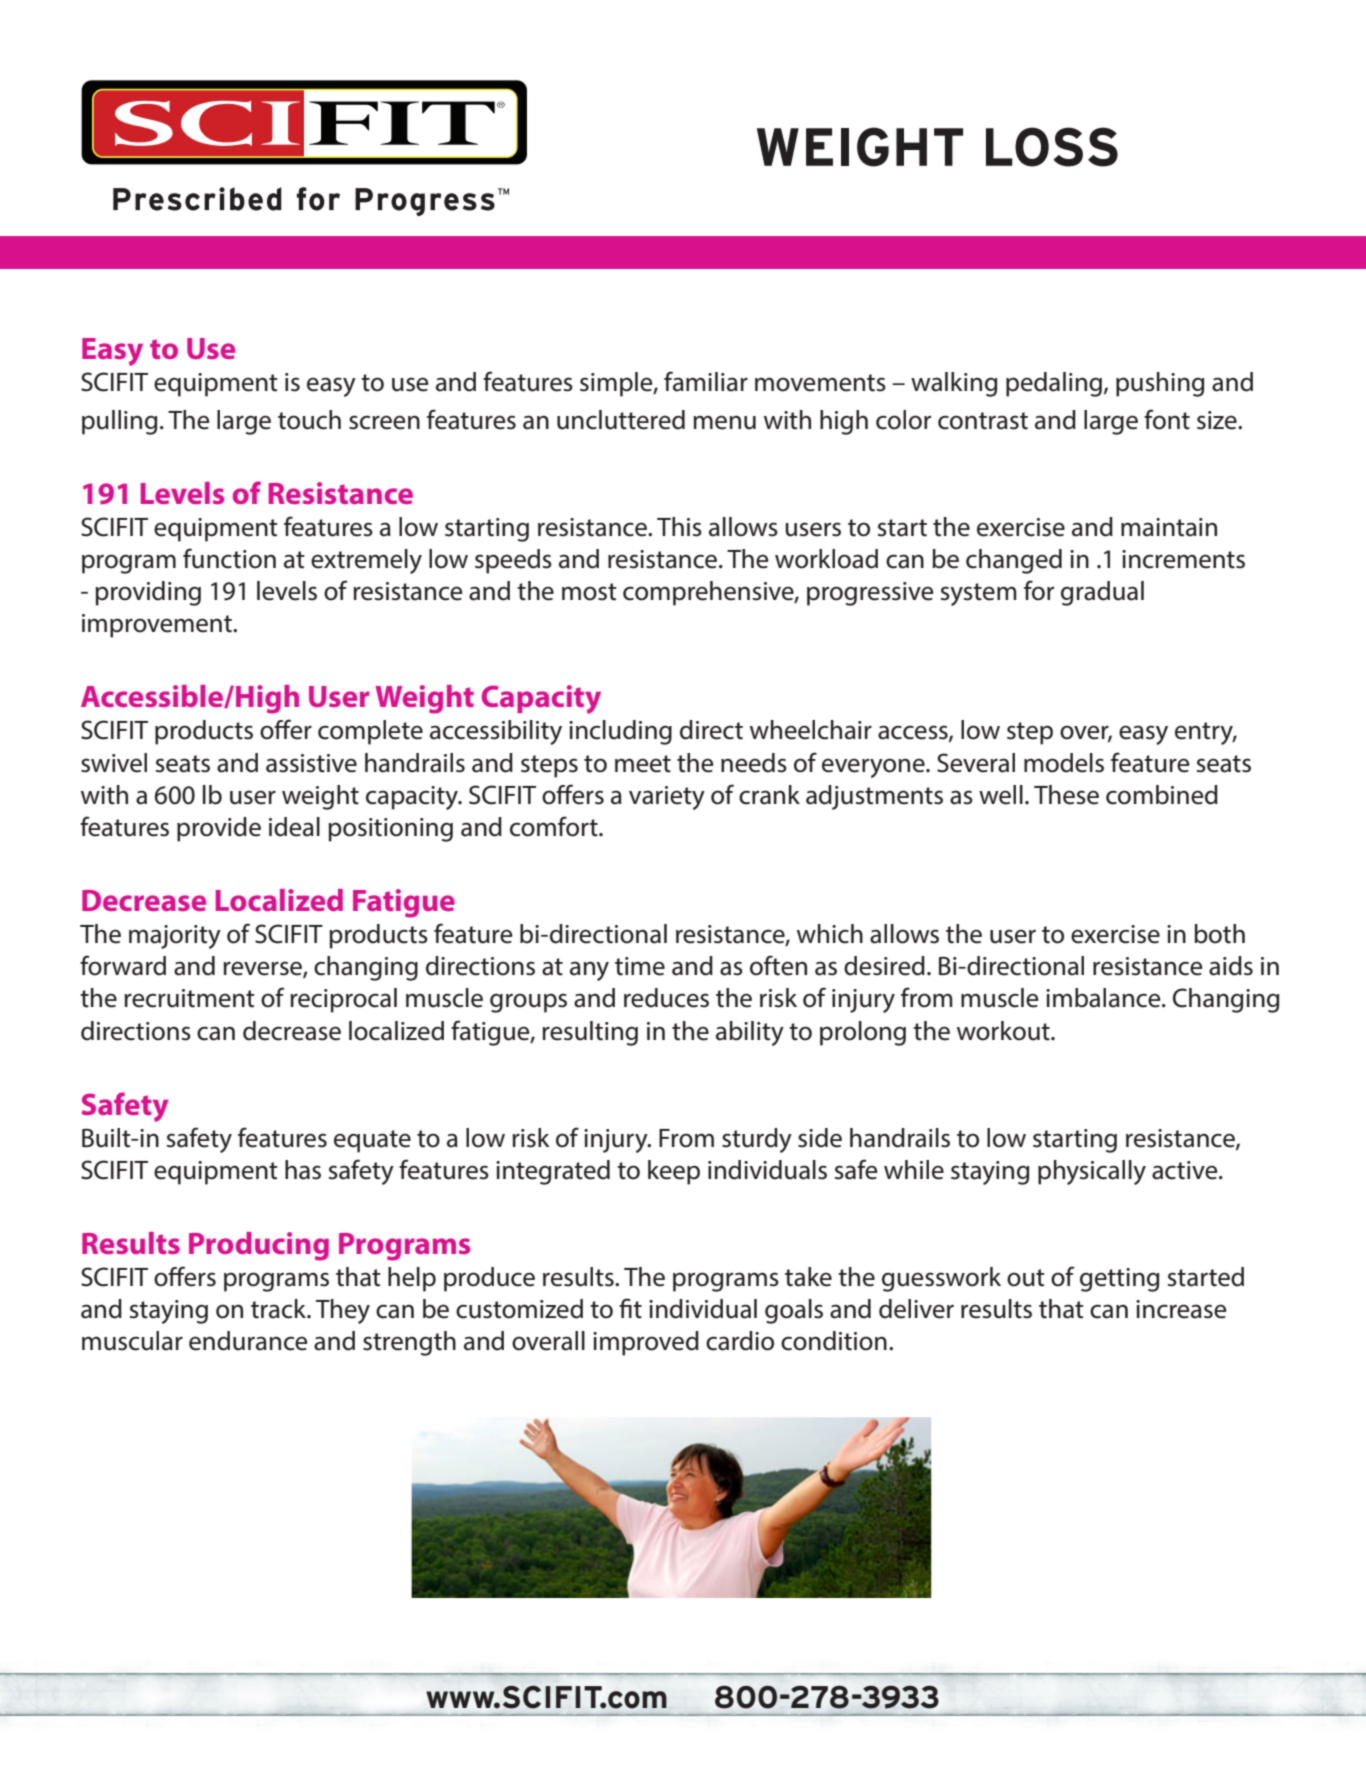 The height and width of the screenshot is (1768, 1366). What do you see at coordinates (309, 420) in the screenshot?
I see `touch` at bounding box center [309, 420].
